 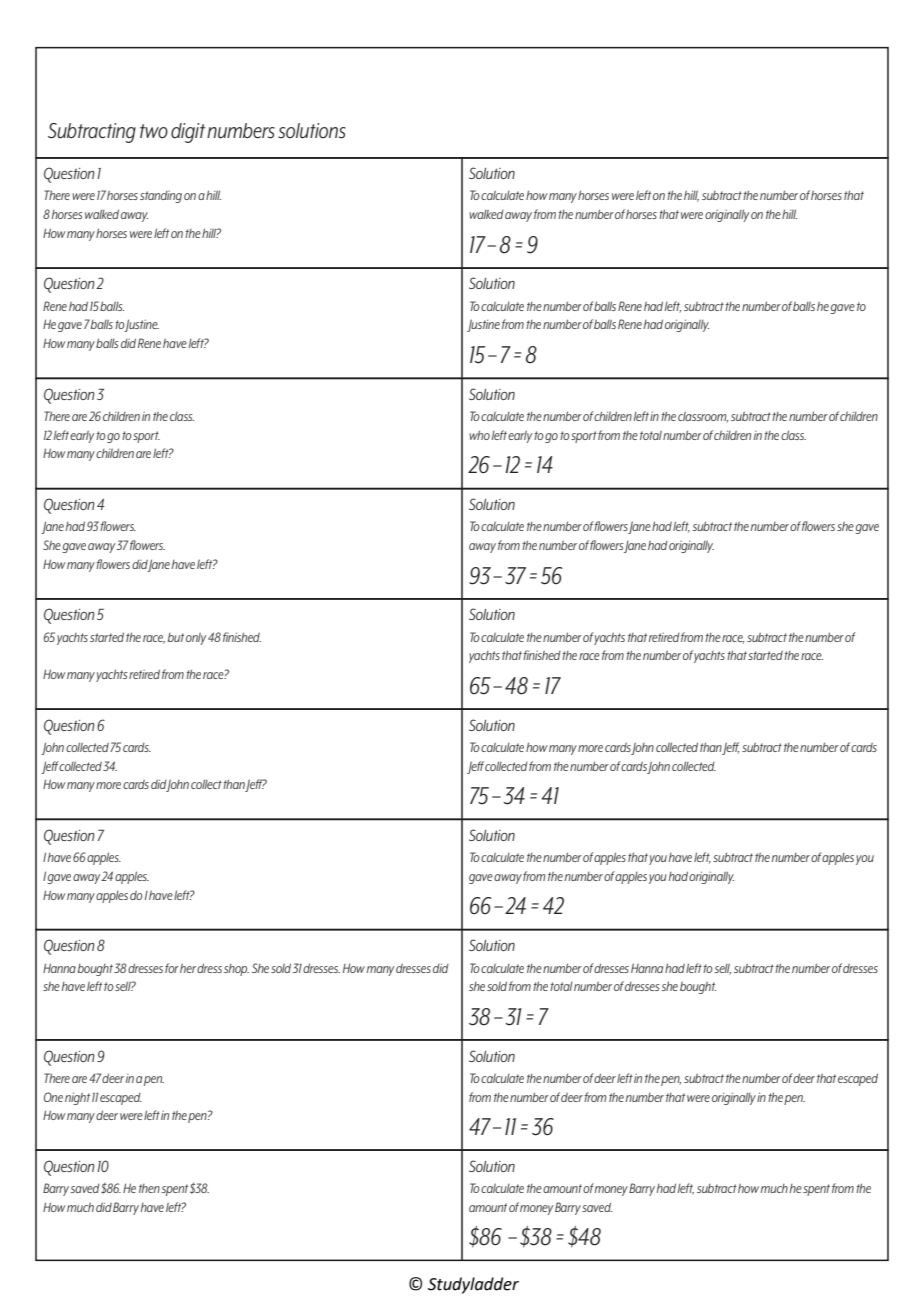 I want to click on then, so click(x=149, y=1188).
